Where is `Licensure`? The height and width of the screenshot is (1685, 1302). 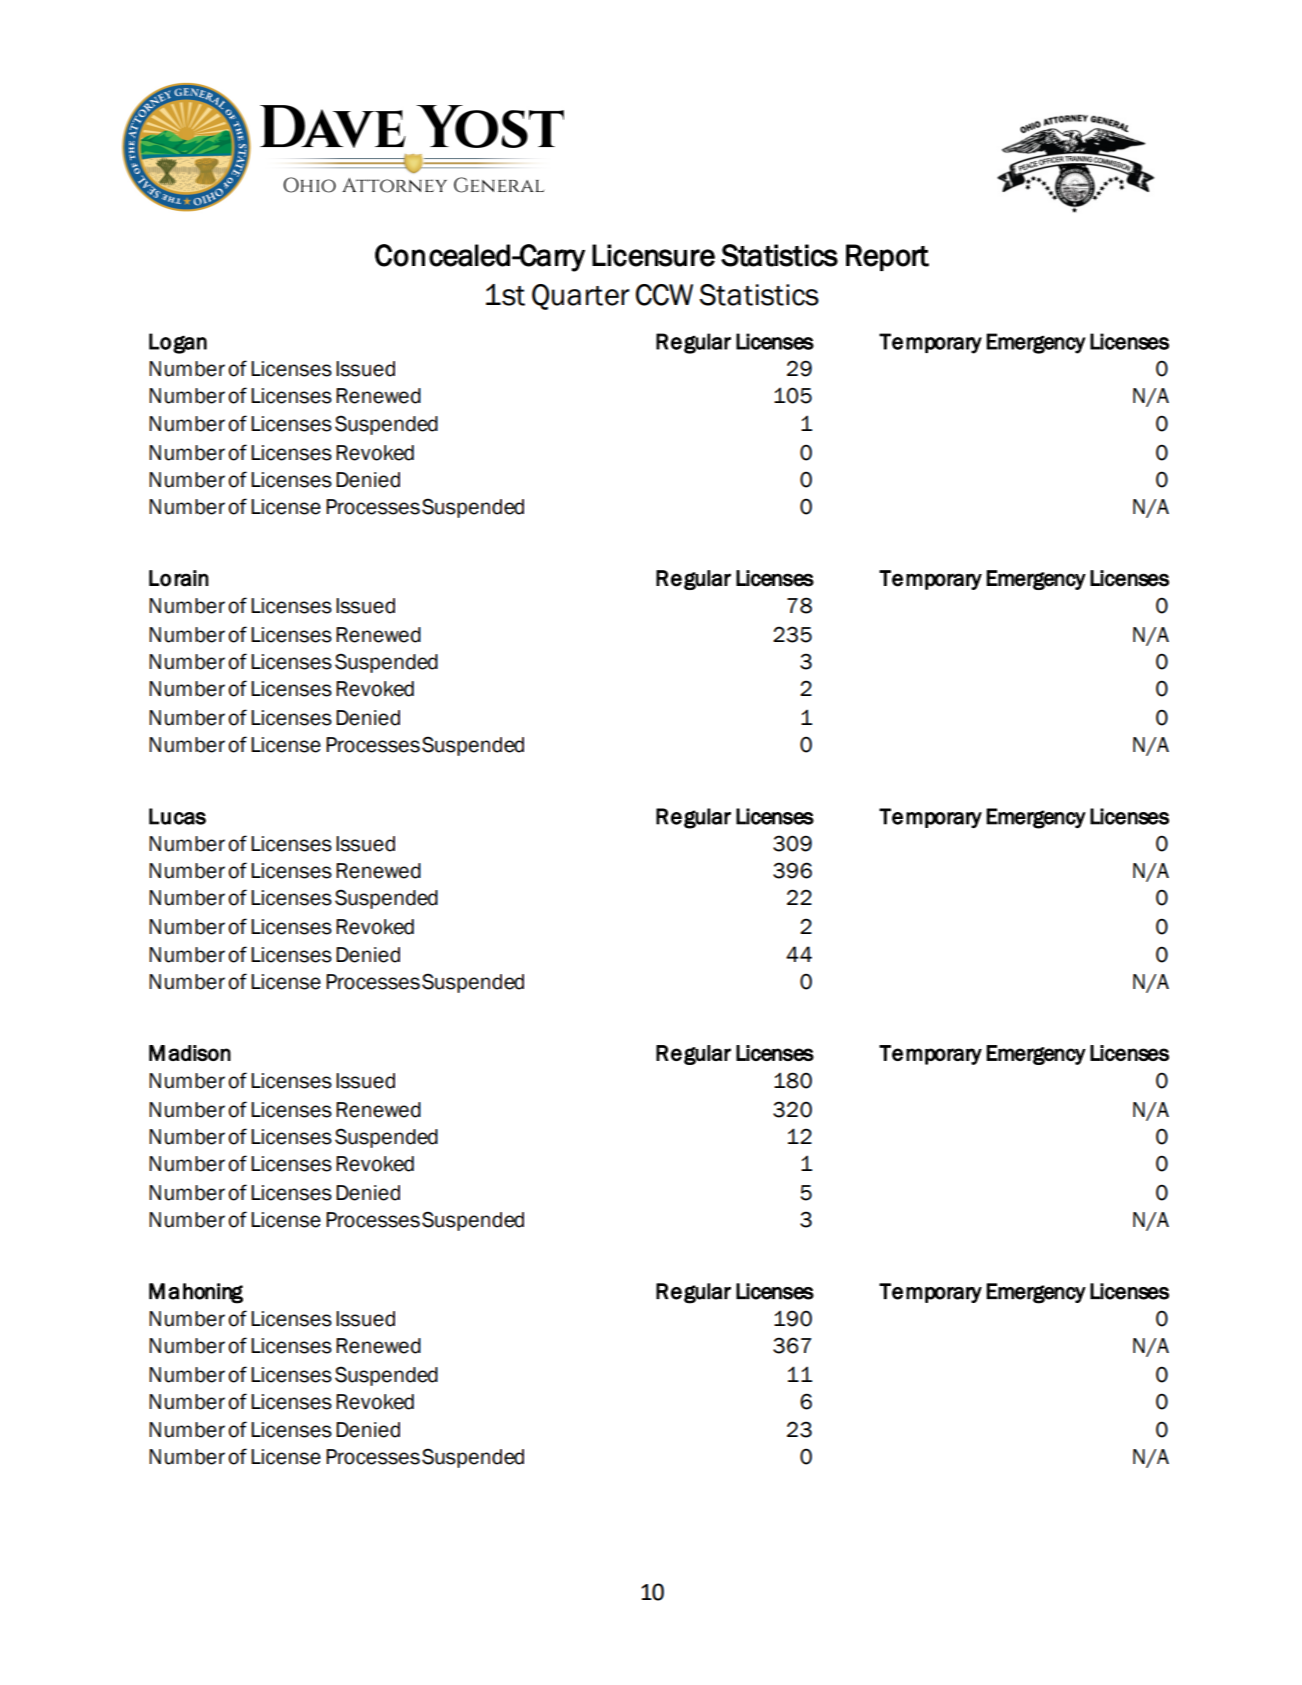
Licensure is located at coordinates (653, 255).
